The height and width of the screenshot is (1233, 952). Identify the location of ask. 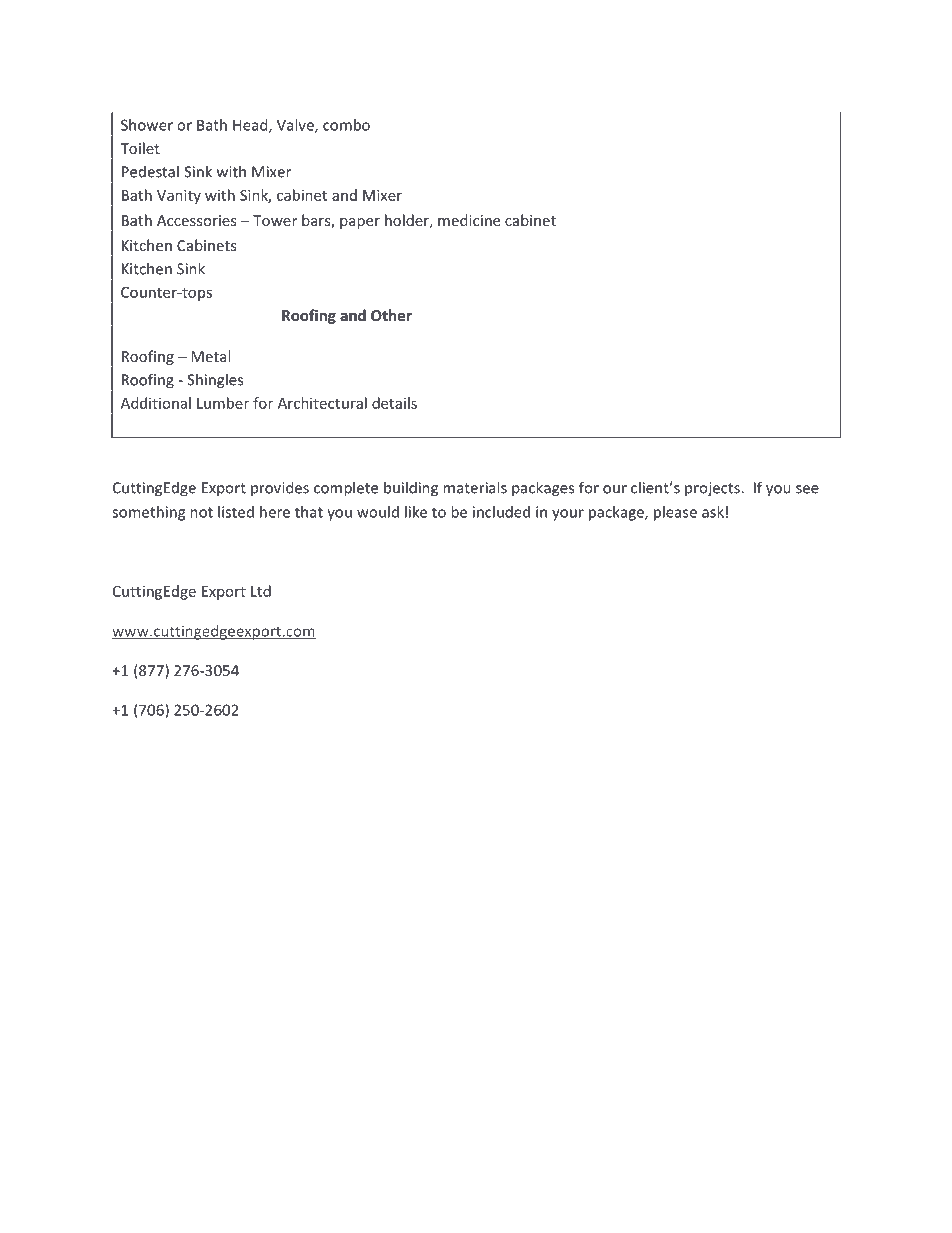
(713, 512).
